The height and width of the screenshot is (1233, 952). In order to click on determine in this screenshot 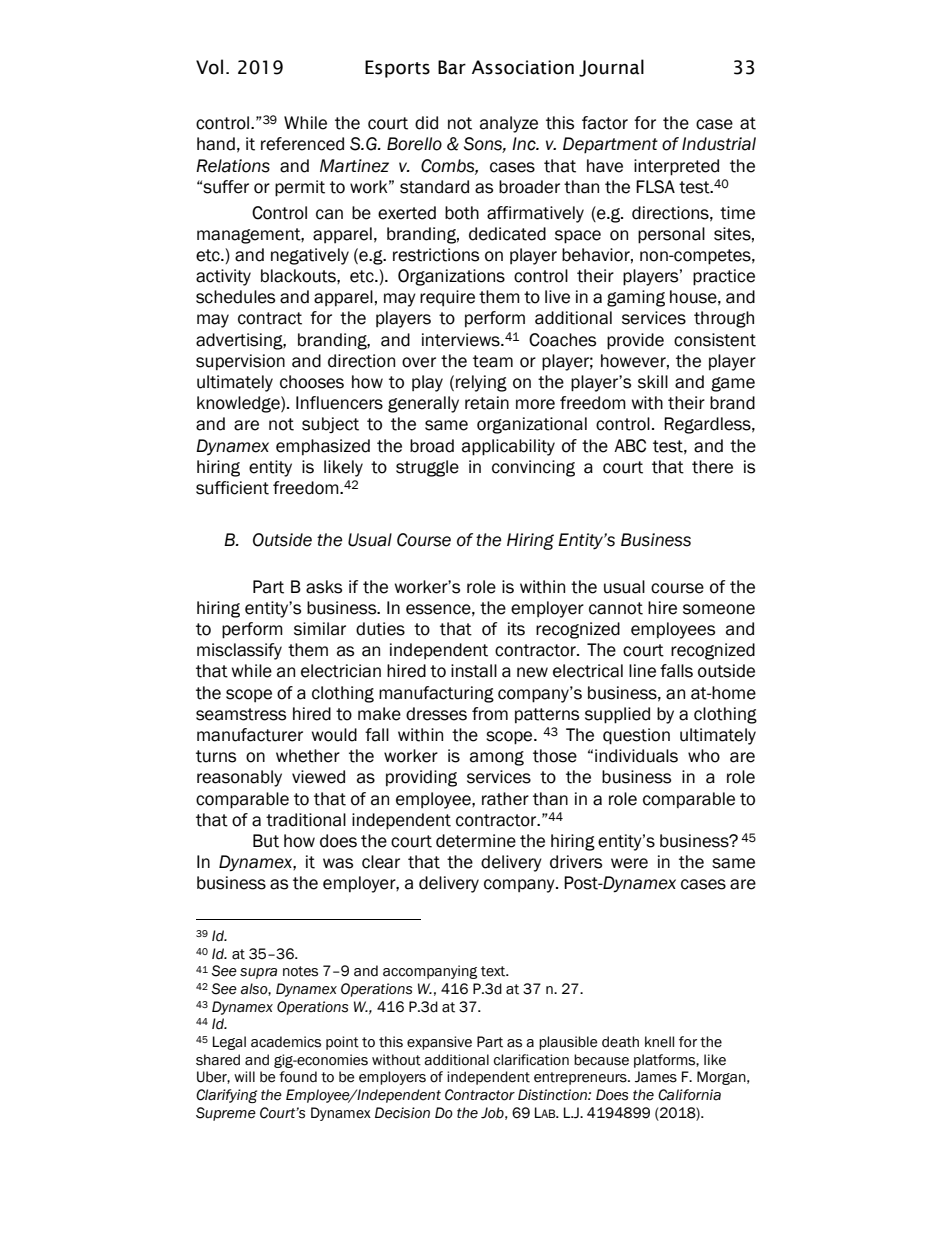, I will do `click(476, 841)`.
